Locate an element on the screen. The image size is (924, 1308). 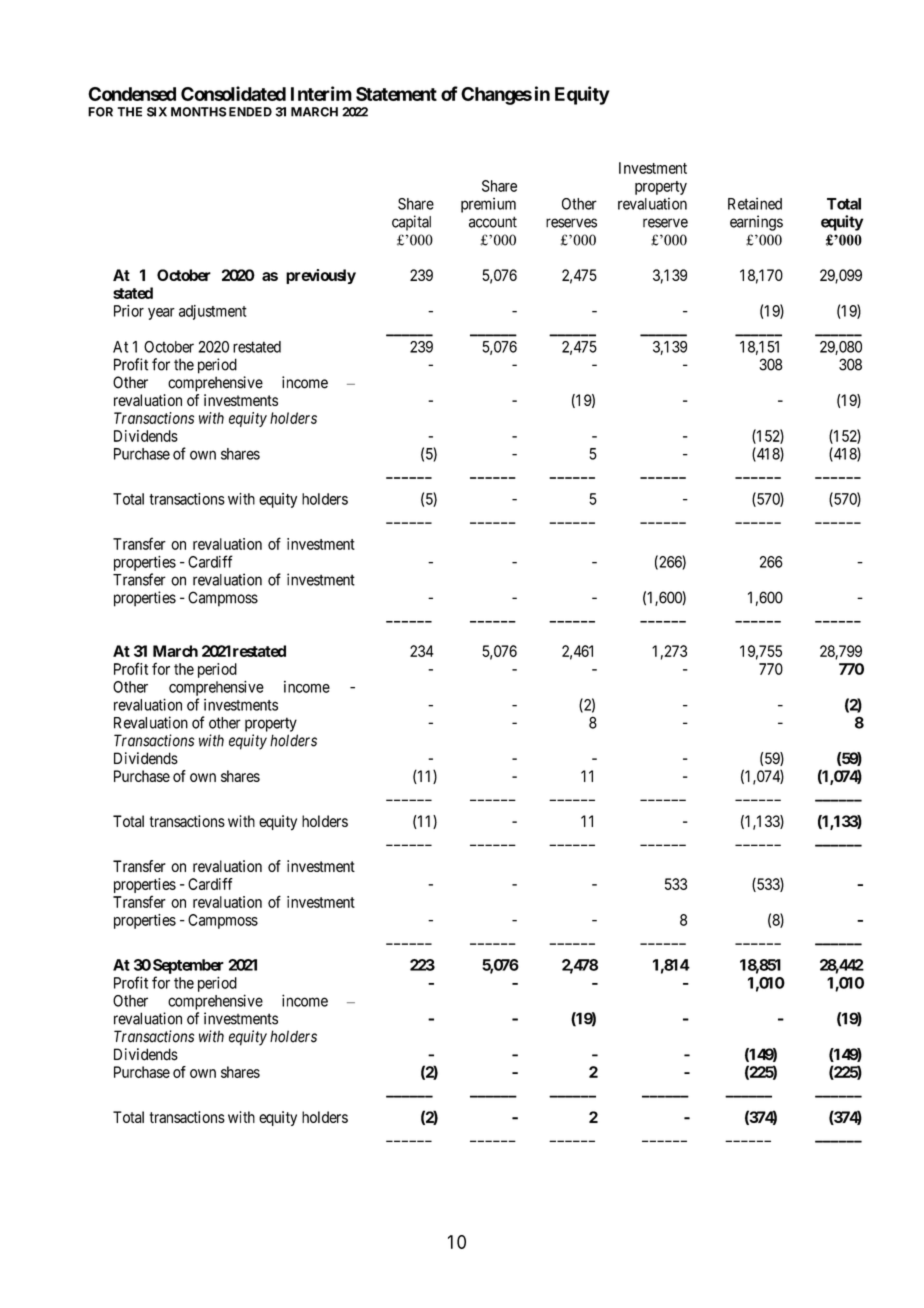
previously is located at coordinates (321, 276).
